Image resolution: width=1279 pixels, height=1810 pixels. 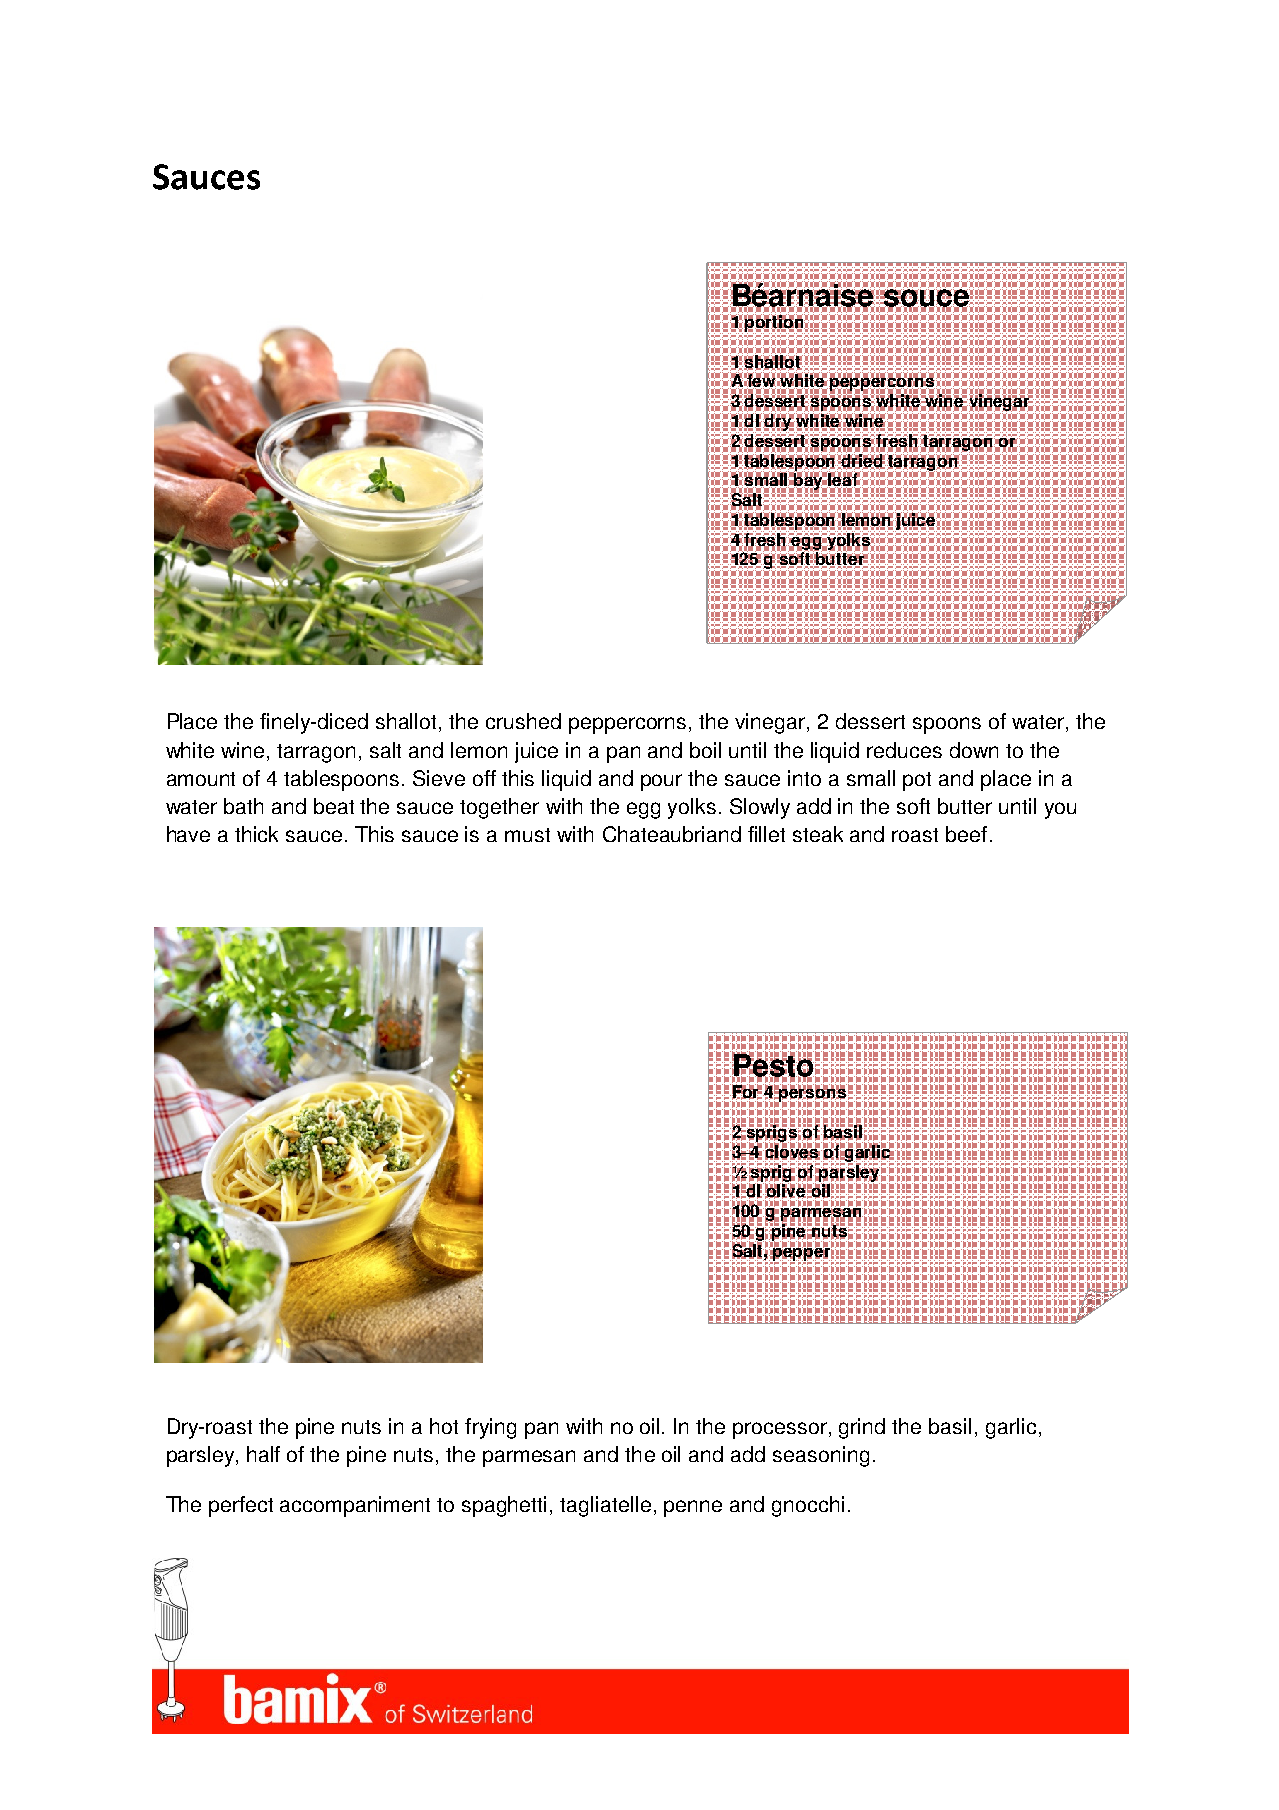 What do you see at coordinates (974, 750) in the screenshot?
I see `down` at bounding box center [974, 750].
